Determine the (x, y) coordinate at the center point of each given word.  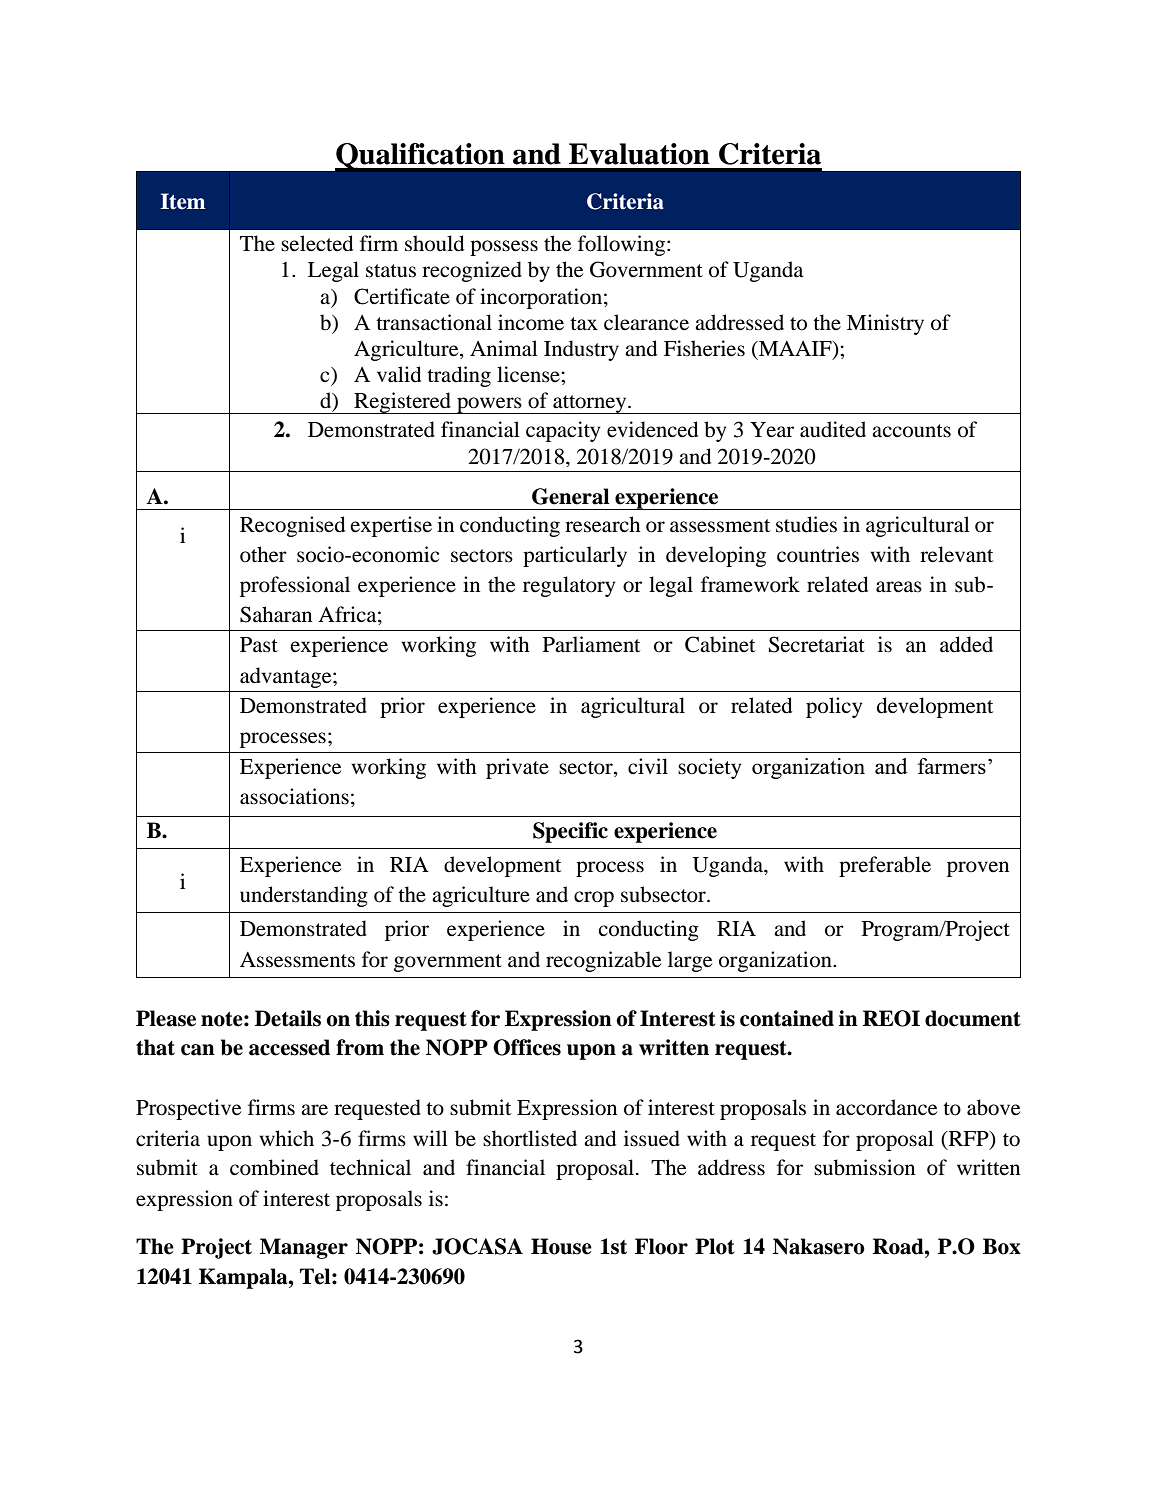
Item (182, 201)
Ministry (885, 324)
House (561, 1246)
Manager (304, 1248)
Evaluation (639, 154)
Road (899, 1246)
